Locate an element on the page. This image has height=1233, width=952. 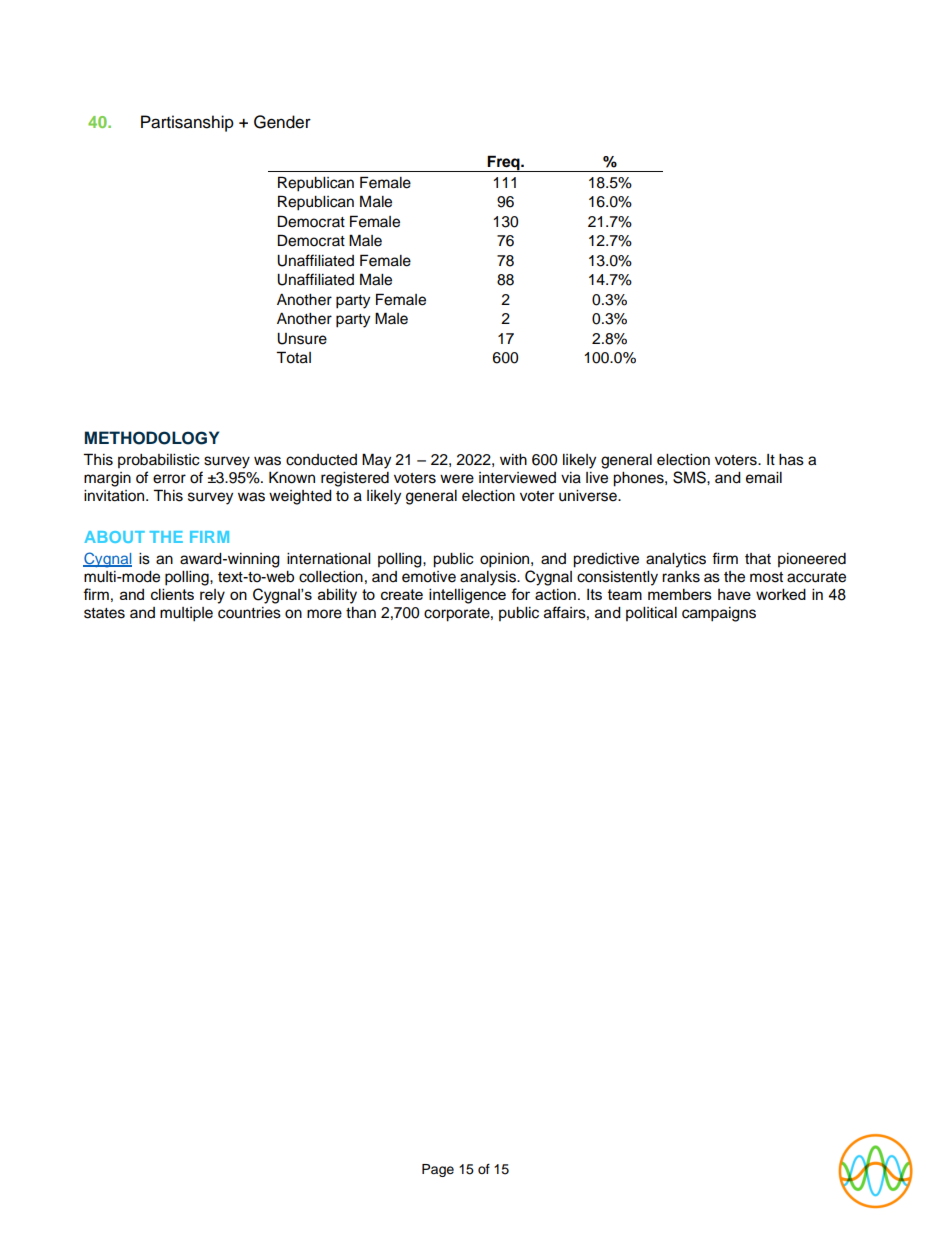
were is located at coordinates (457, 479).
